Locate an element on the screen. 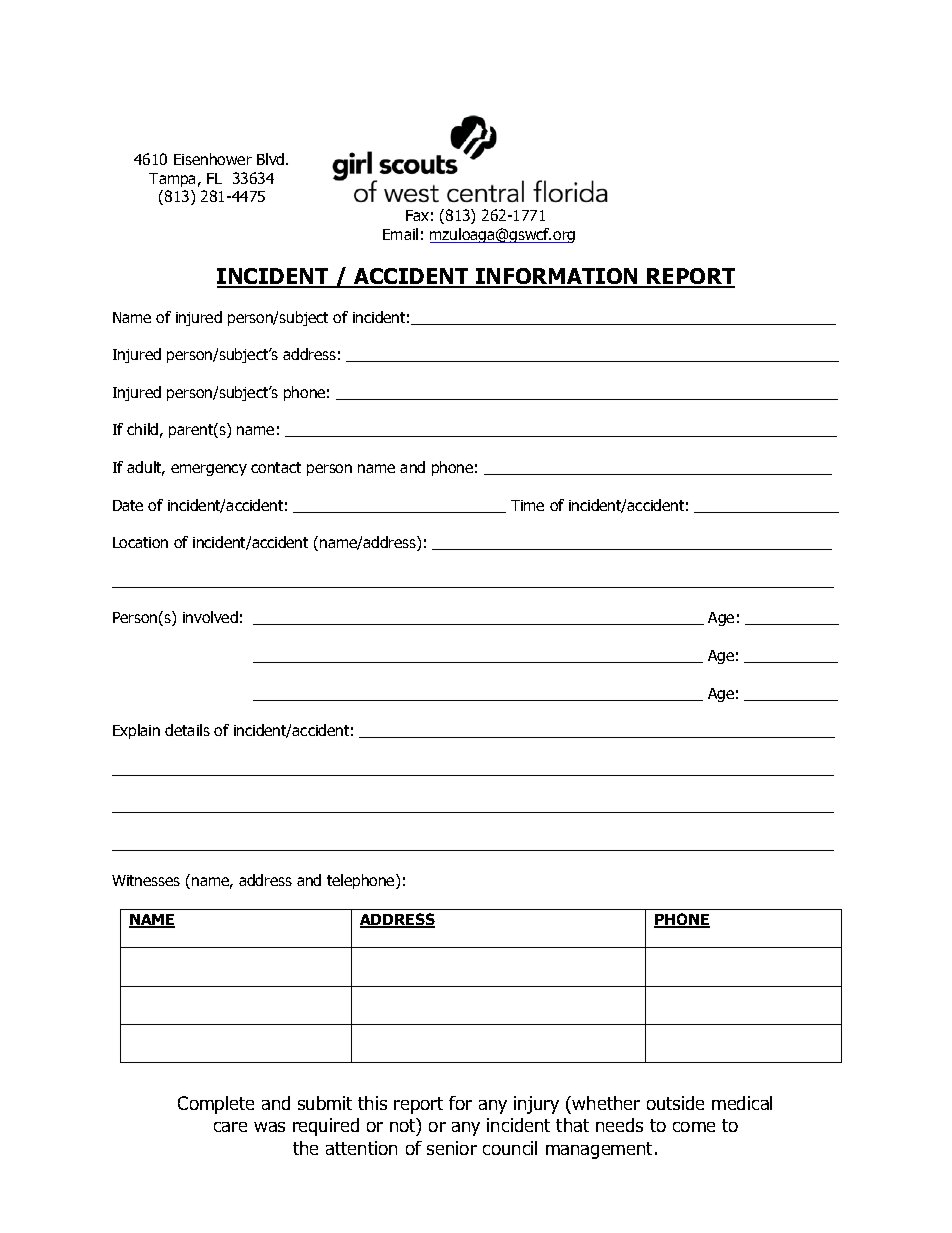  Email is located at coordinates (400, 234).
